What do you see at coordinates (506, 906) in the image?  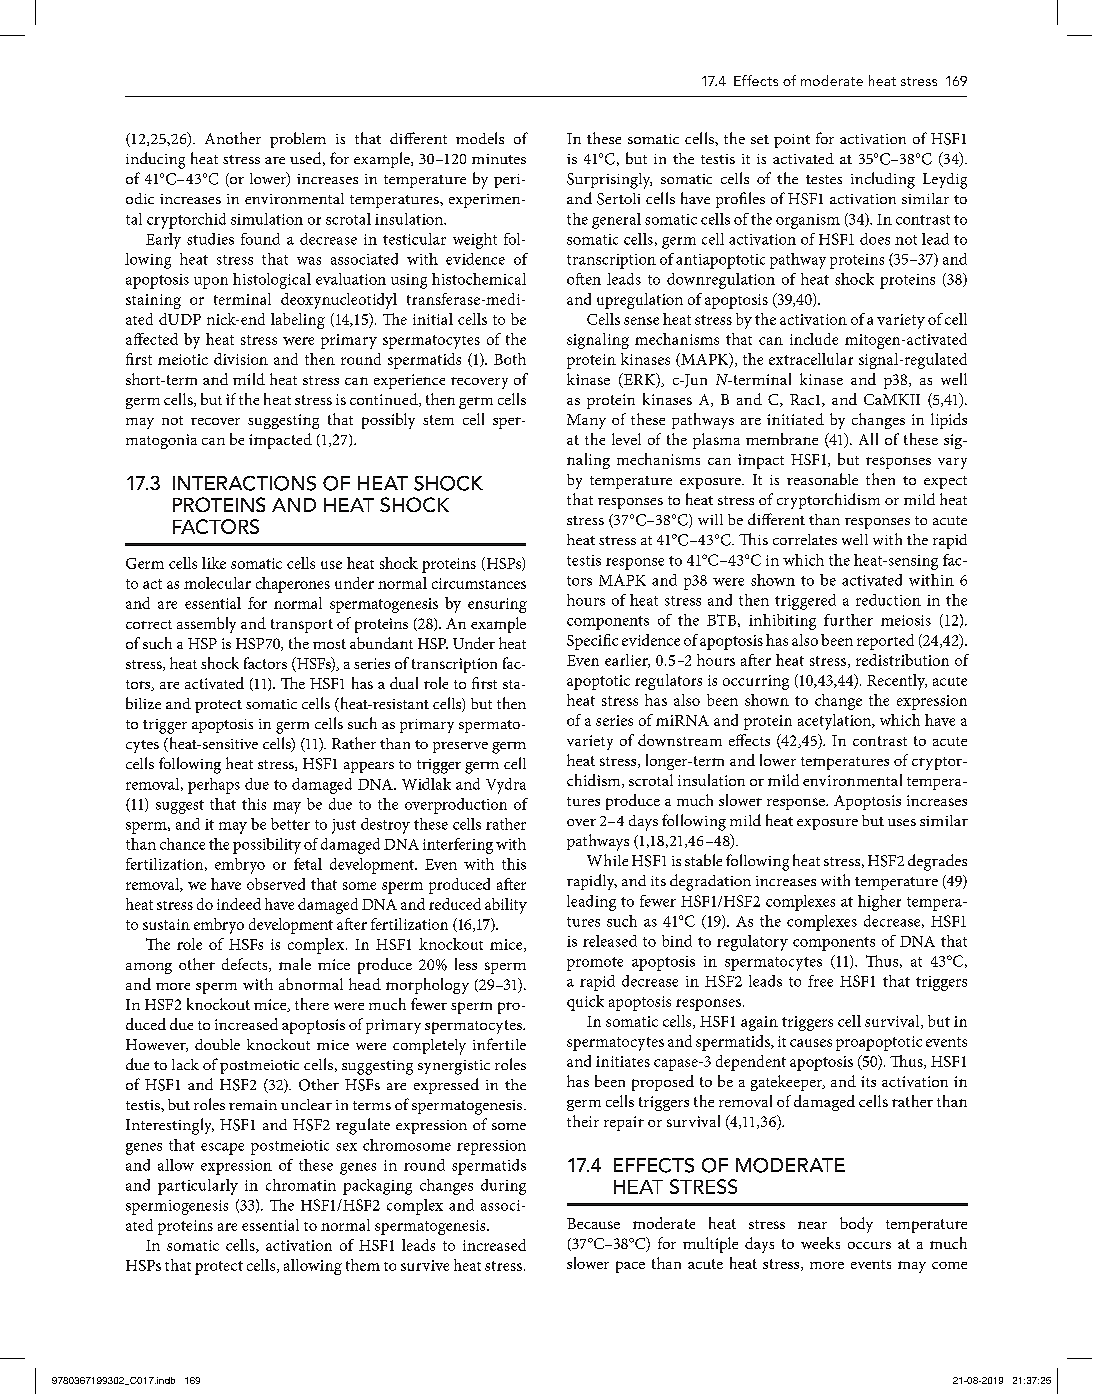 I see `ability` at bounding box center [506, 906].
